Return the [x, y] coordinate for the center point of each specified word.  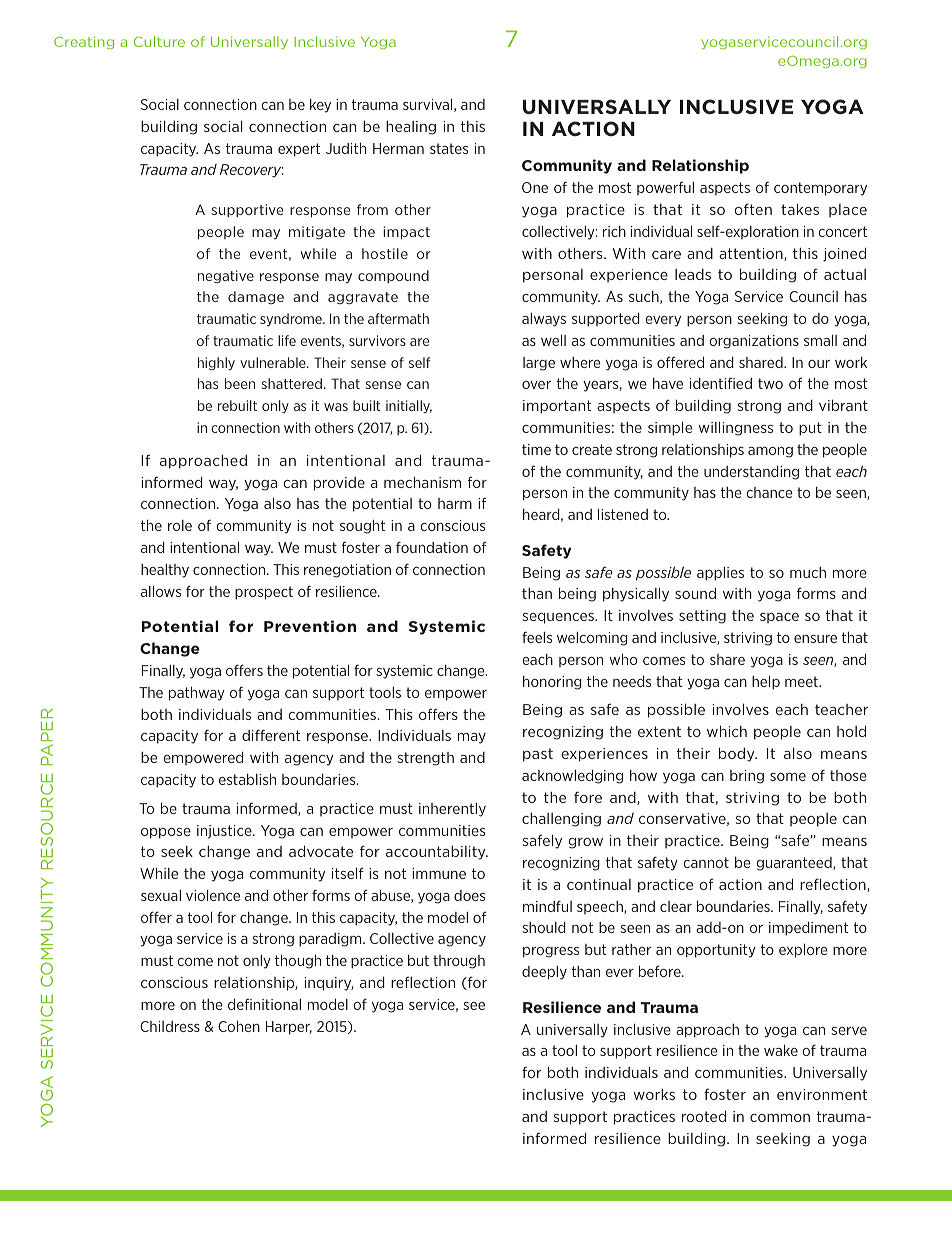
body [738, 754]
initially [409, 406]
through [459, 962]
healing [411, 128]
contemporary [820, 189]
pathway [197, 693]
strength [426, 759]
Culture [159, 41]
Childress [170, 1026]
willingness [736, 428]
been [240, 383]
